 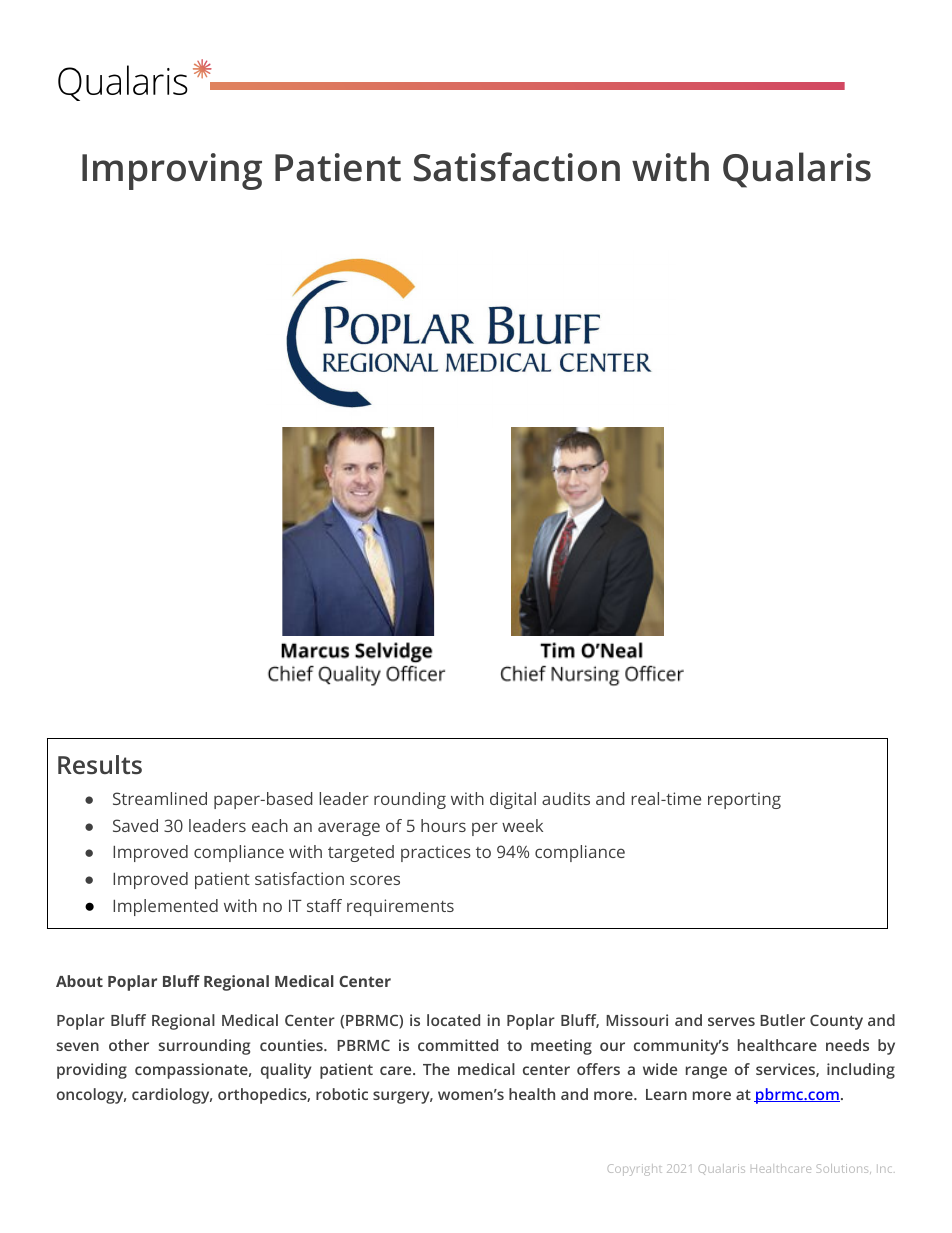 What do you see at coordinates (522, 825) in the image?
I see `week` at bounding box center [522, 825].
